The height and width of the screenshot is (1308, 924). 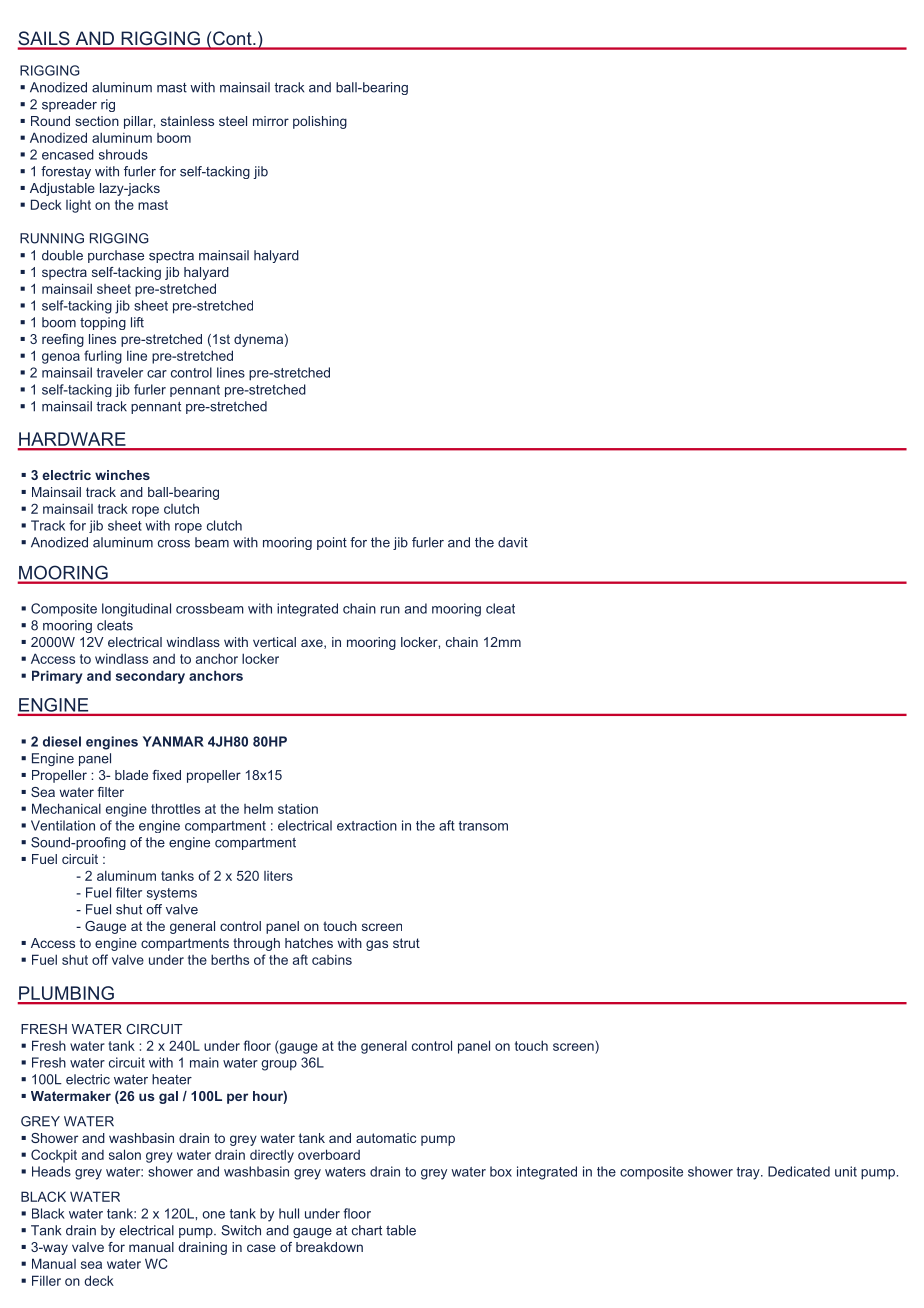 I want to click on car, so click(x=157, y=374).
